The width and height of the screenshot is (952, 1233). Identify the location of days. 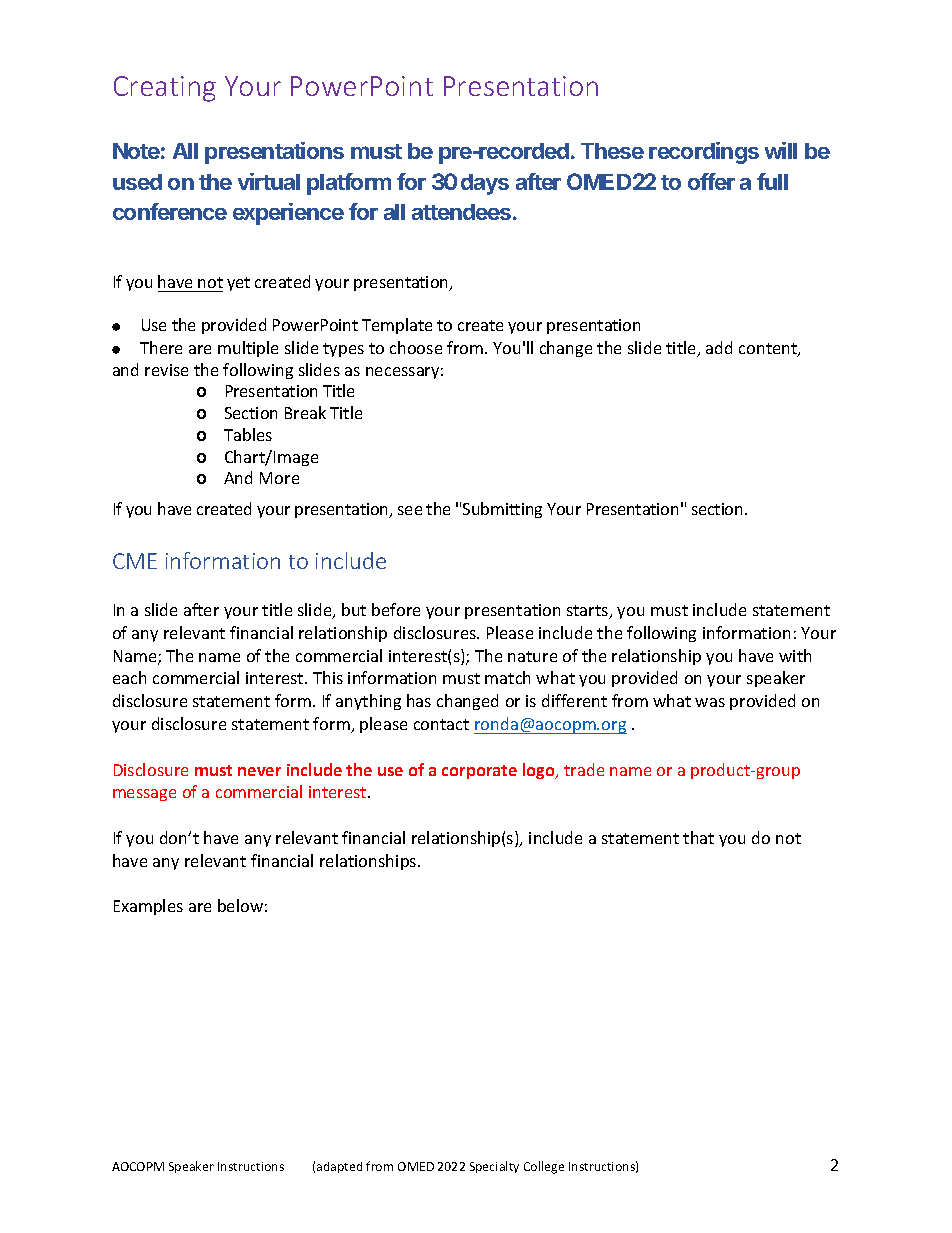
(485, 184).
